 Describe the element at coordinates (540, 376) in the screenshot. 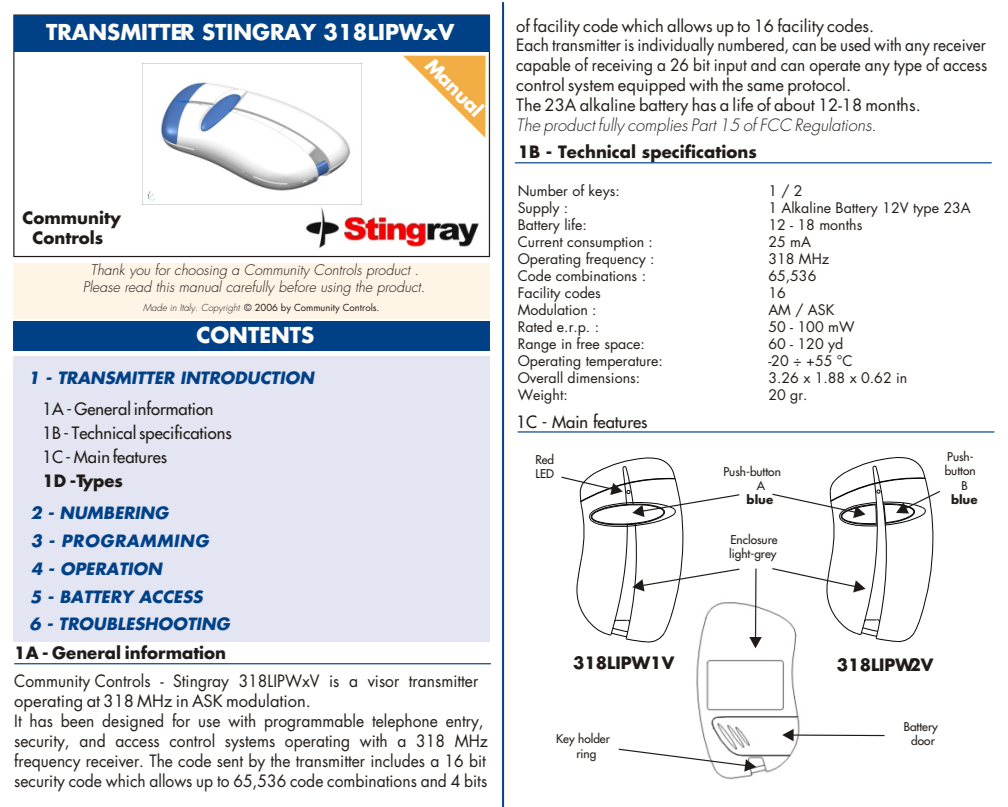

I see `Overall` at that location.
